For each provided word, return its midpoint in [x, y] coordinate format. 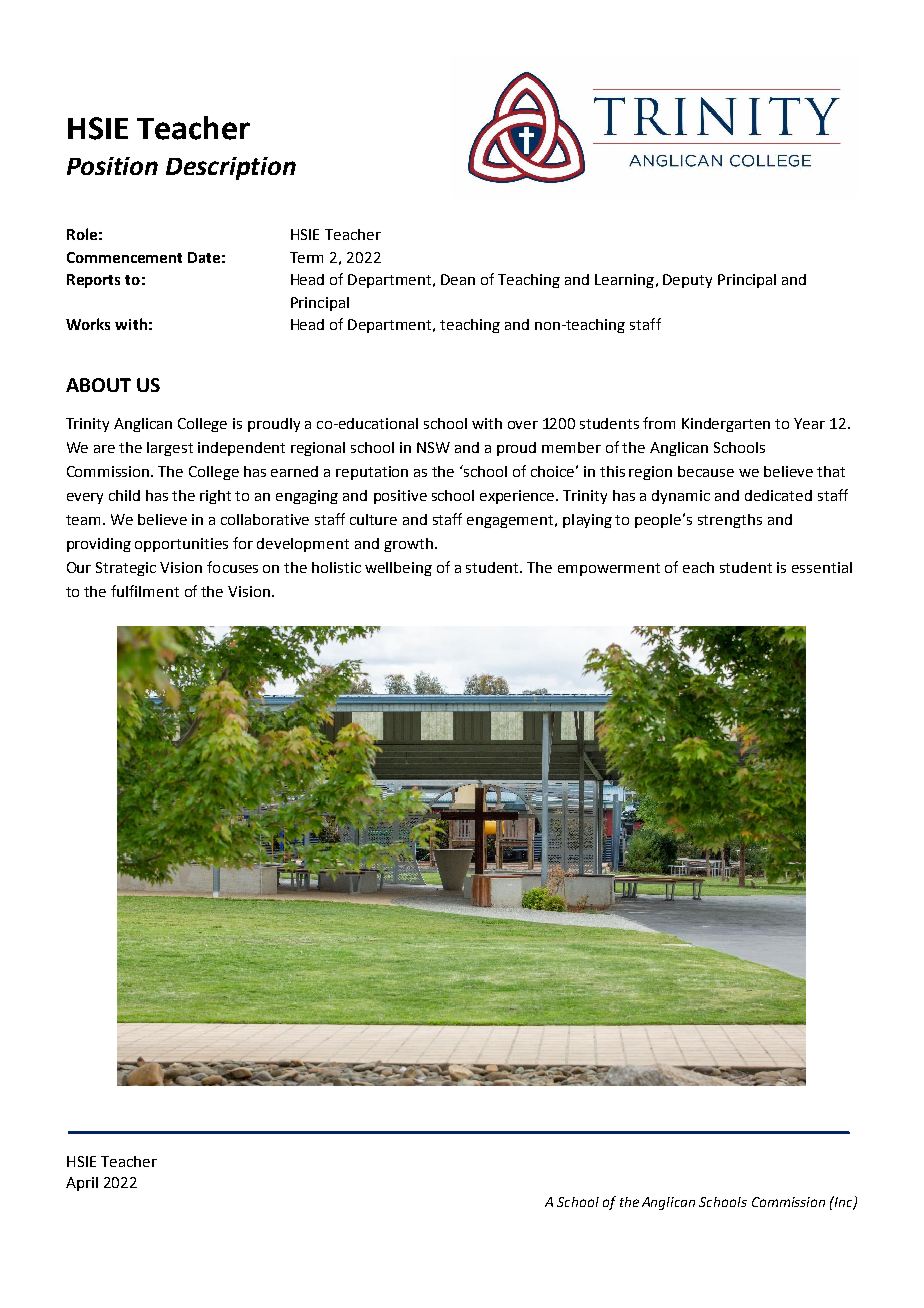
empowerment [609, 569]
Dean [458, 279]
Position [112, 166]
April [82, 1184]
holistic [336, 567]
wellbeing [398, 569]
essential [822, 567]
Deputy [687, 281]
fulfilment [145, 591]
